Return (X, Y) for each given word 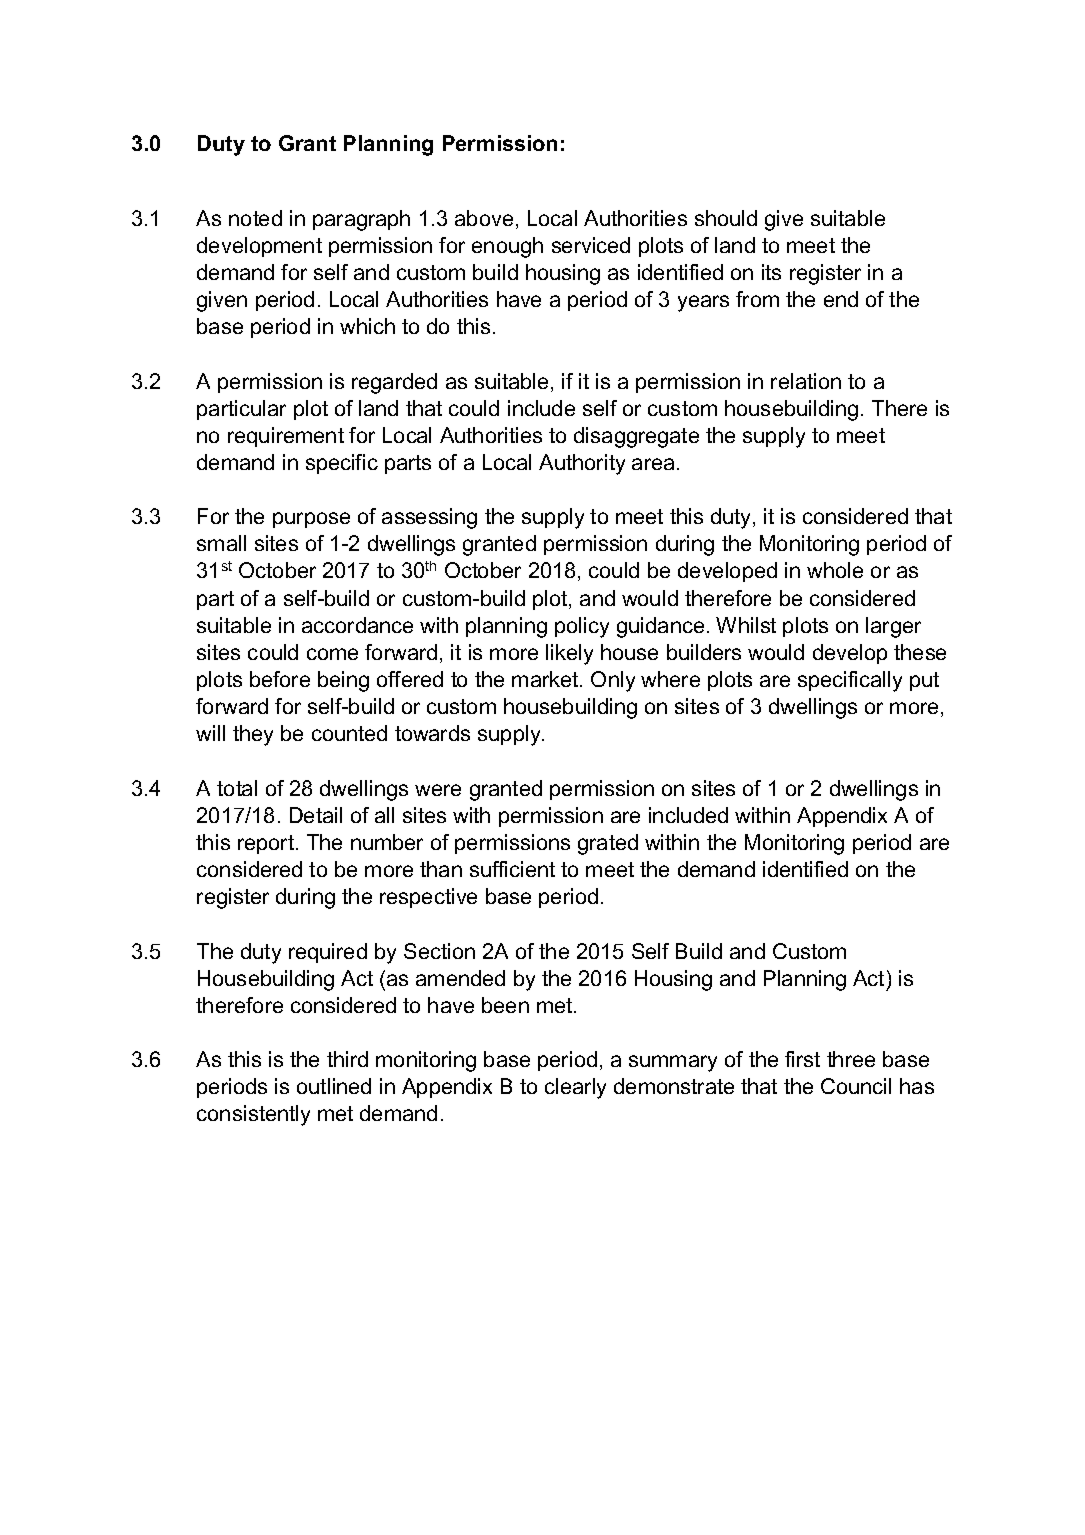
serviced (591, 245)
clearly (575, 1088)
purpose (311, 520)
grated (608, 844)
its (771, 272)
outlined (334, 1086)
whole (835, 570)
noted (255, 218)
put (924, 681)
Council (856, 1086)
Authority (582, 464)
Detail (316, 815)
